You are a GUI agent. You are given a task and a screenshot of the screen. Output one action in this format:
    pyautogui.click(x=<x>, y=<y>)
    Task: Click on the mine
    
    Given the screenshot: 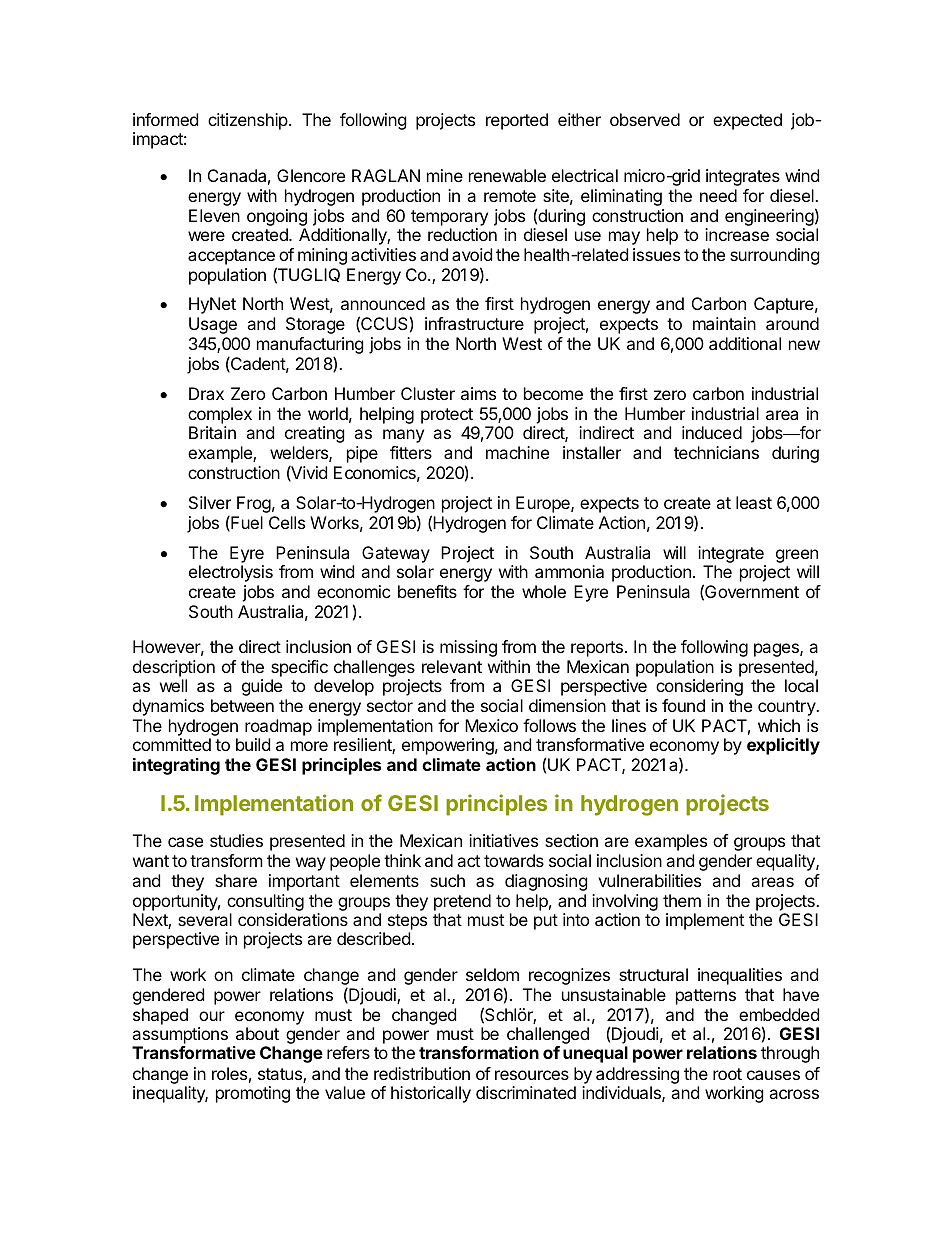 What is the action you would take?
    pyautogui.click(x=445, y=175)
